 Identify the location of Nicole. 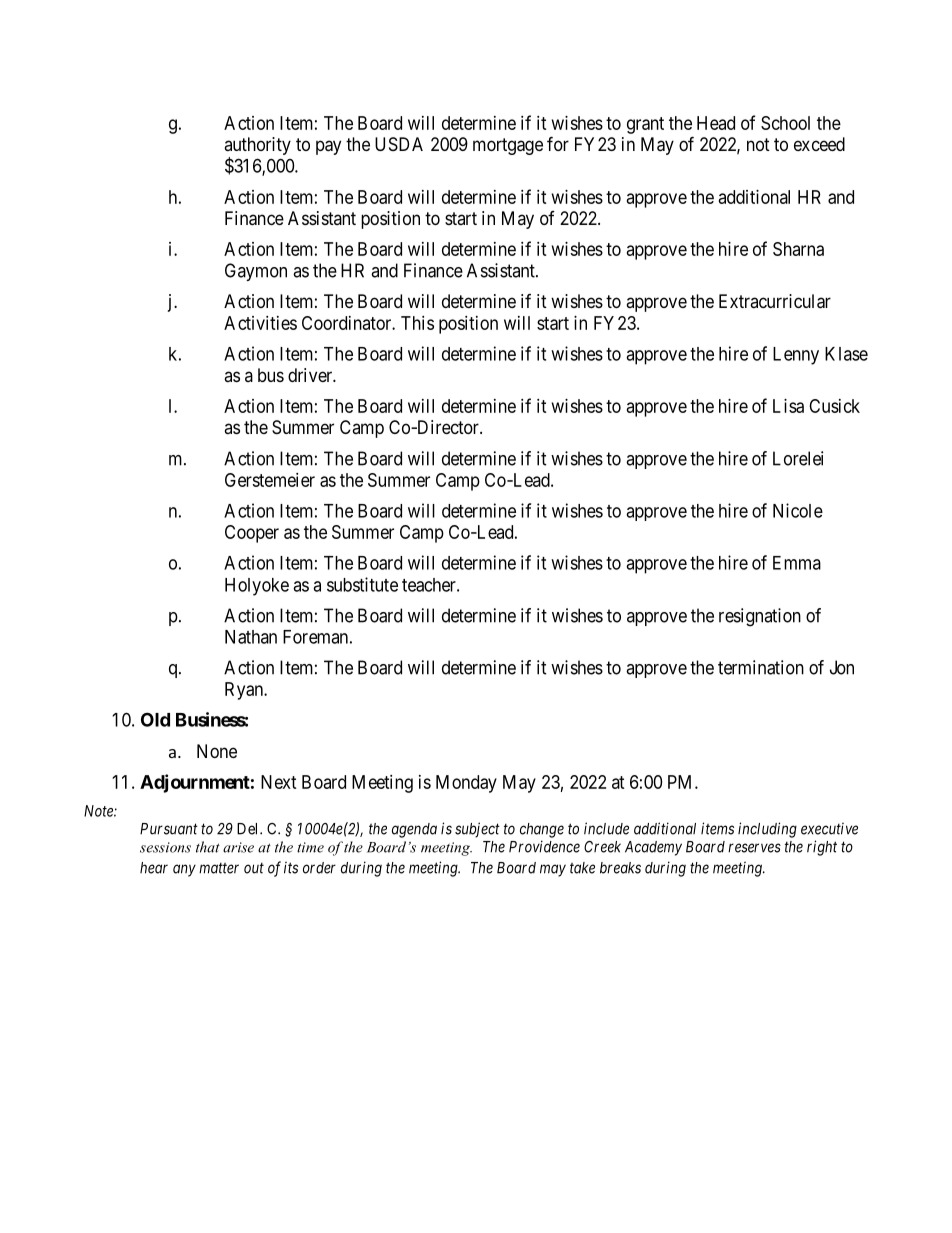
(798, 510).
